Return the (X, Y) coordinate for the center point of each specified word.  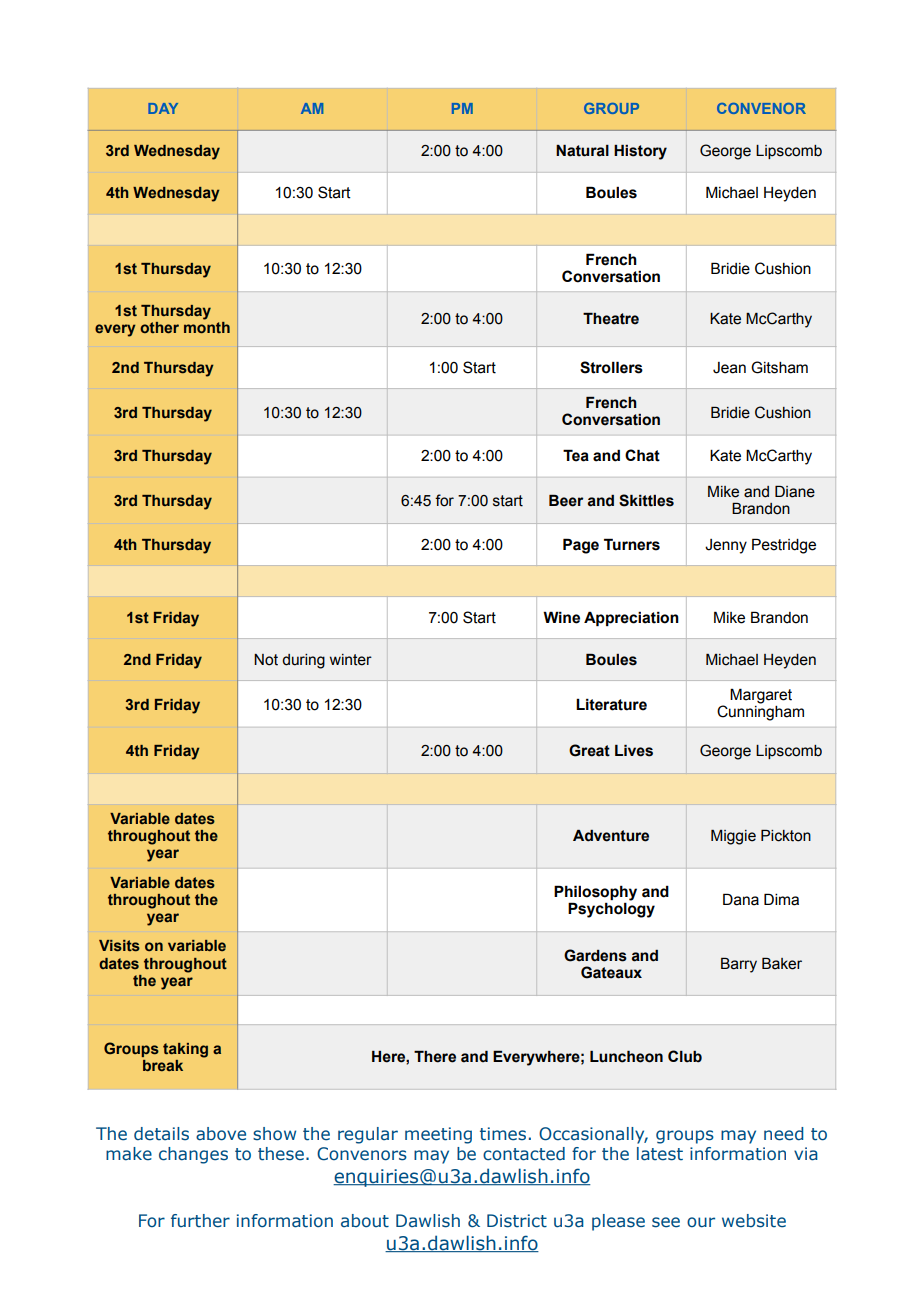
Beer (566, 500)
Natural (582, 150)
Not (266, 660)
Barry (739, 965)
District (517, 1221)
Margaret (761, 696)
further (200, 1221)
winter (351, 660)
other (159, 328)
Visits (119, 946)
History (640, 152)
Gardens (595, 955)
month (207, 327)
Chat (642, 455)
